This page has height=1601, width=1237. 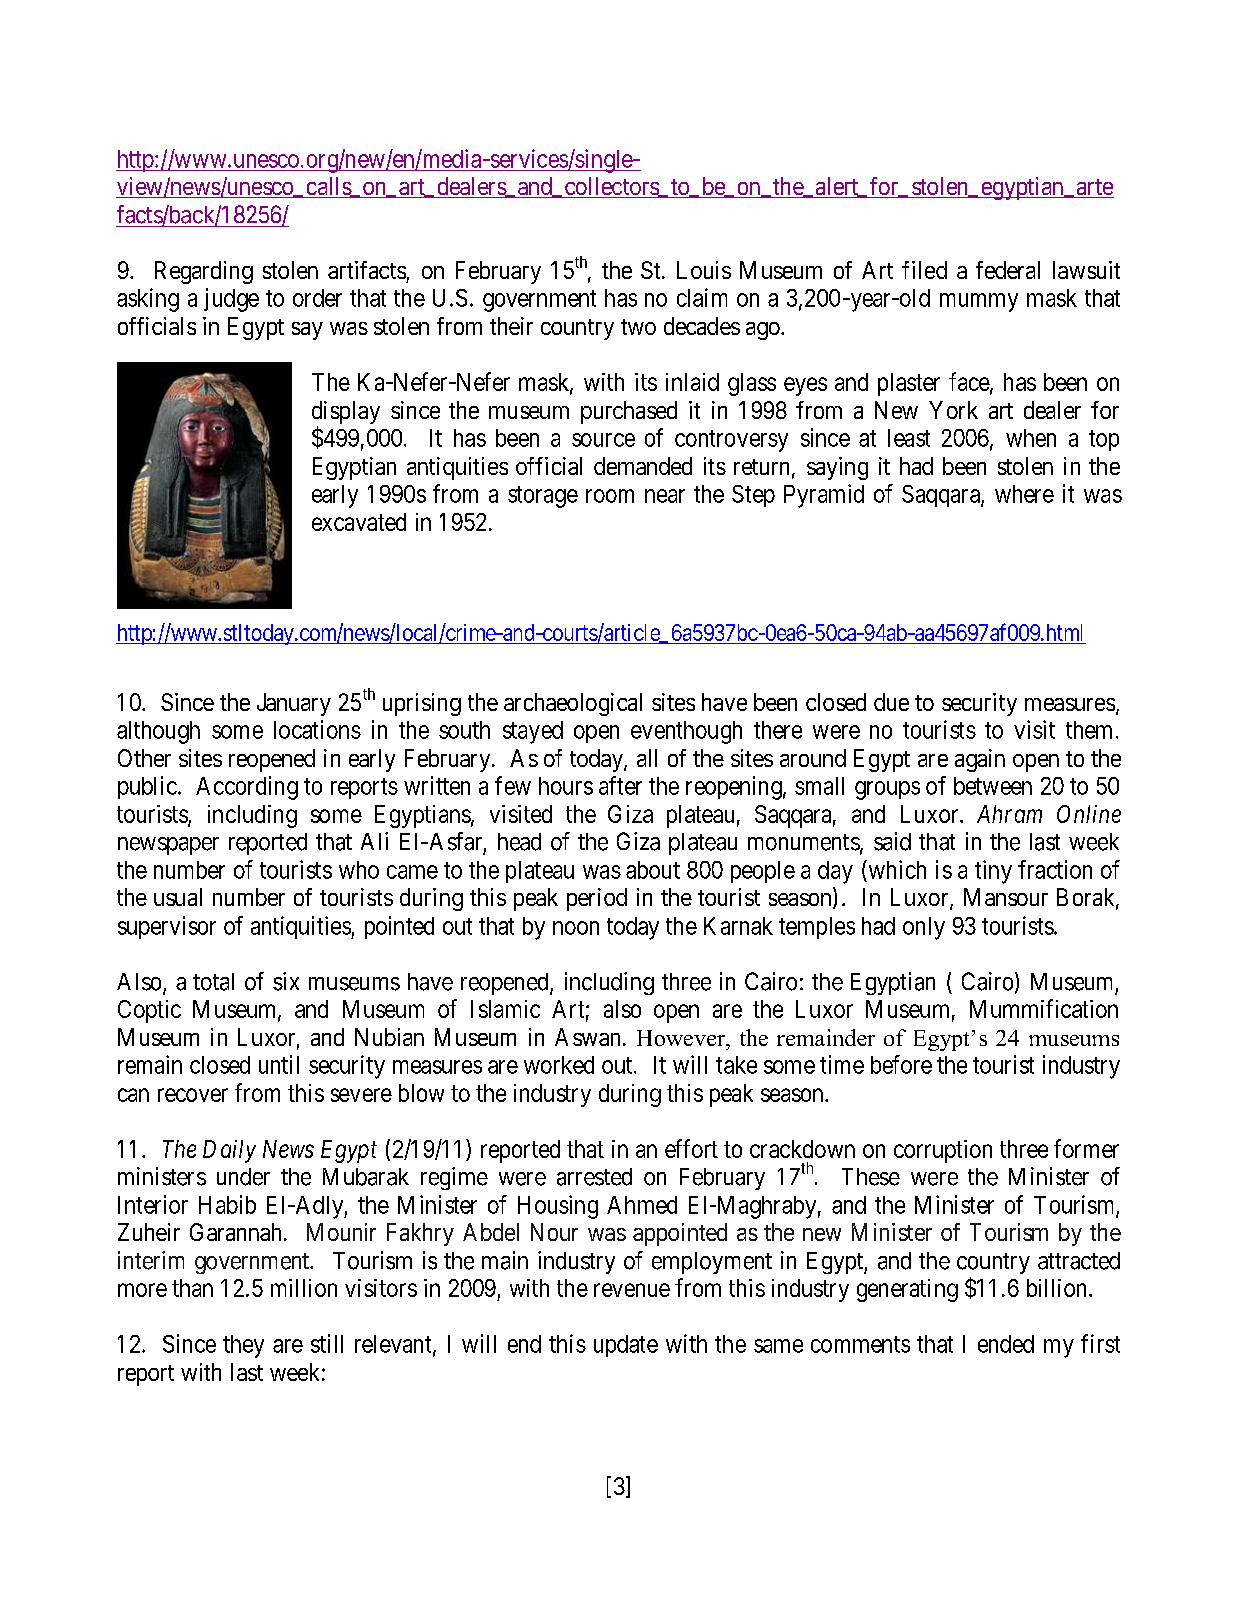 What do you see at coordinates (587, 1037) in the page?
I see `Aswan` at bounding box center [587, 1037].
